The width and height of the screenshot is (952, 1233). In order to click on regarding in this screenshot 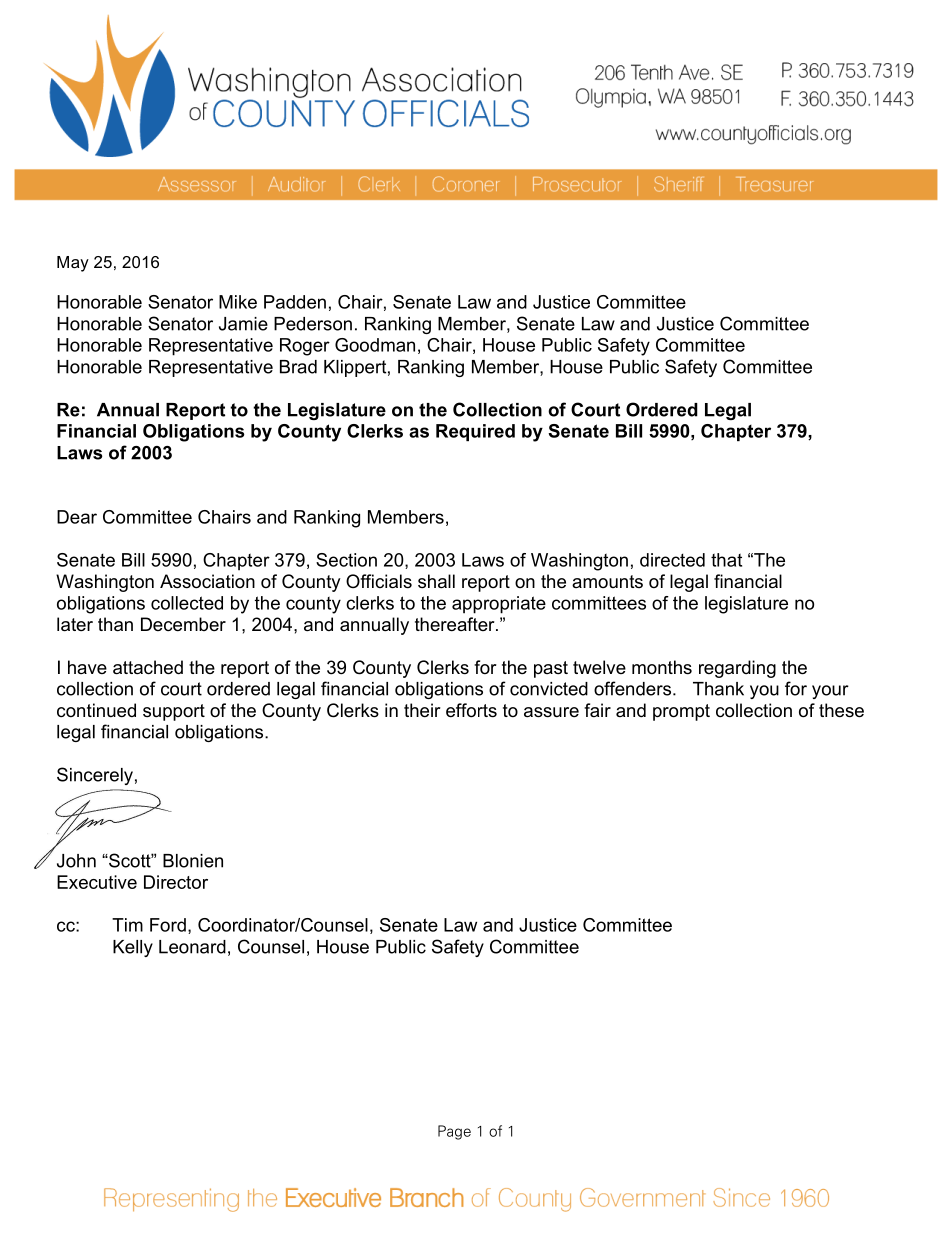, I will do `click(737, 669)`.
